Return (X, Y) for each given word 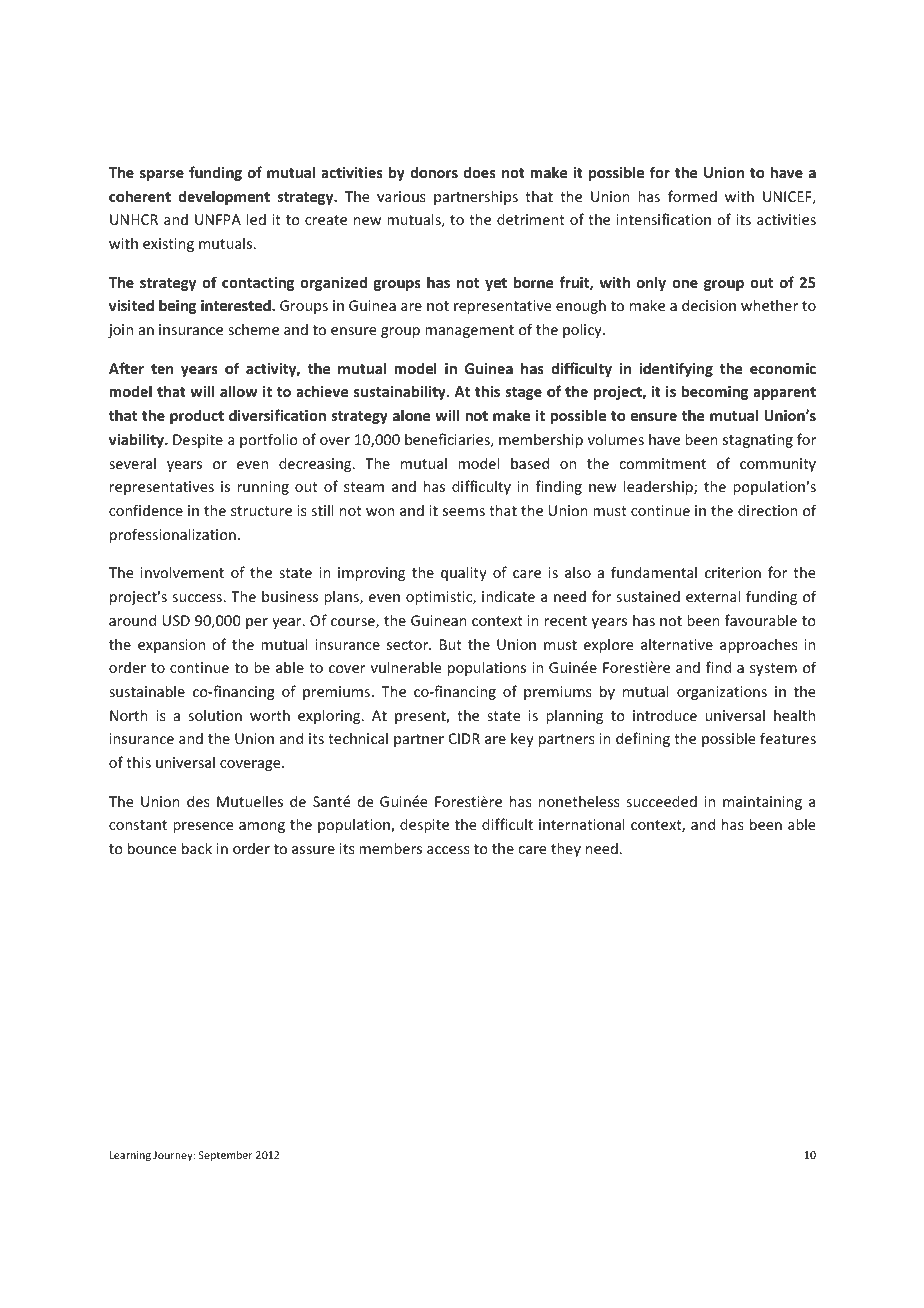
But (451, 644)
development (224, 197)
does (480, 172)
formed (692, 196)
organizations (722, 693)
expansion (171, 646)
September (225, 1155)
